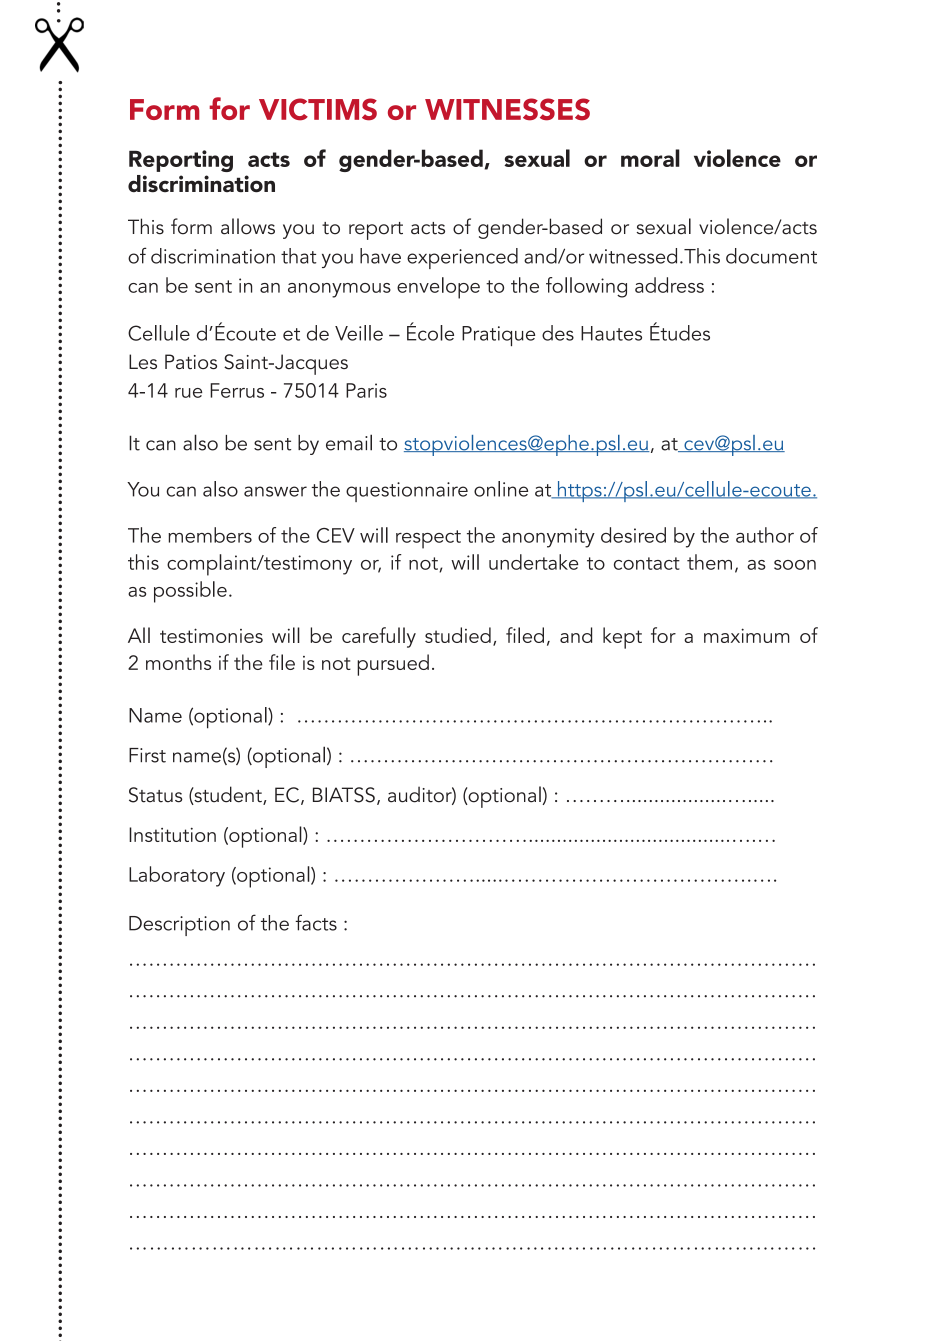  What do you see at coordinates (179, 926) in the screenshot?
I see `Description` at bounding box center [179, 926].
